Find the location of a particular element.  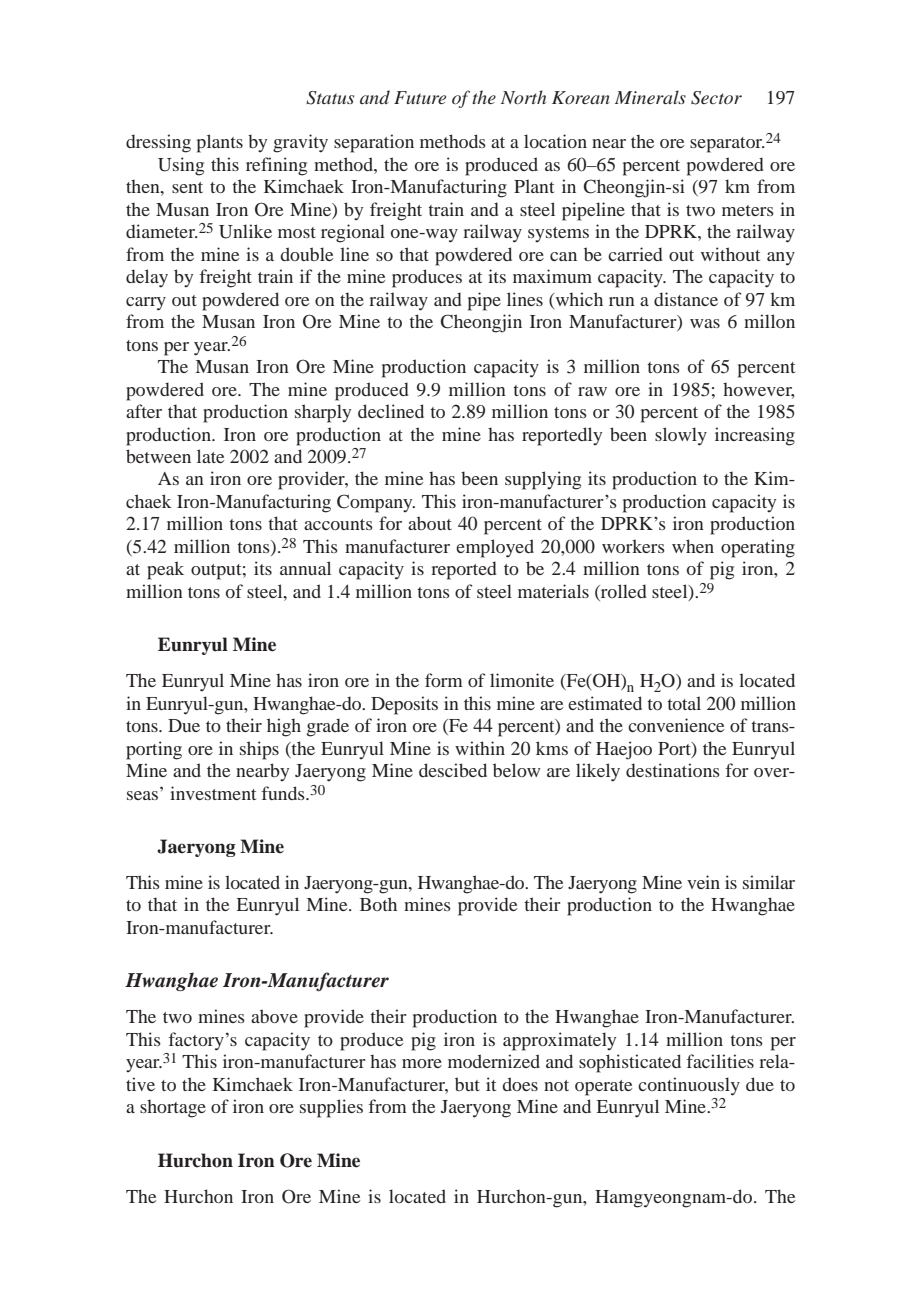

Future is located at coordinates (420, 97).
